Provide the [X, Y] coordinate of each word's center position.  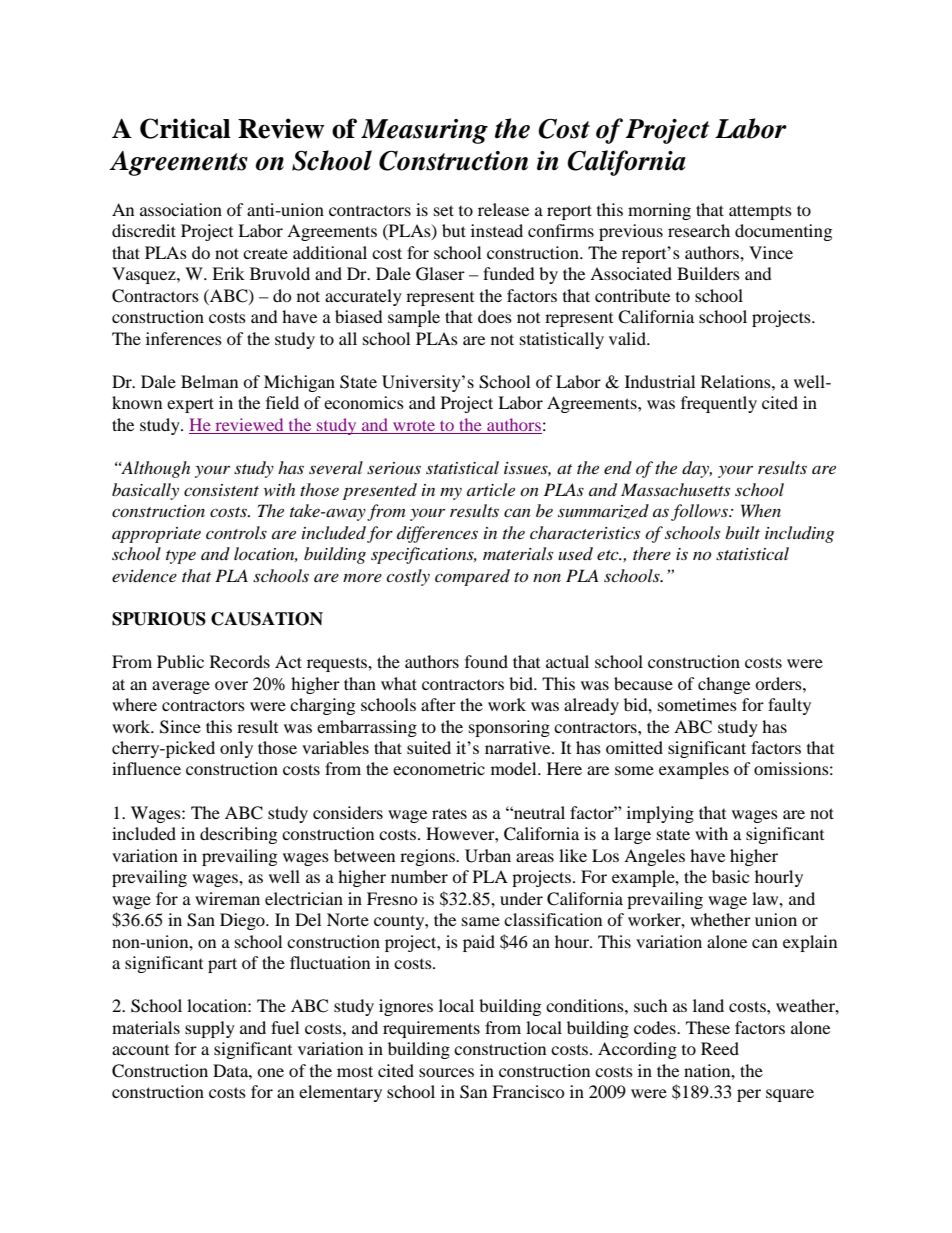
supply [210, 1029]
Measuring [424, 131]
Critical [185, 128]
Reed [720, 1048]
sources [446, 1072]
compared [472, 577]
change [724, 685]
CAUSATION [267, 619]
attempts [760, 212]
